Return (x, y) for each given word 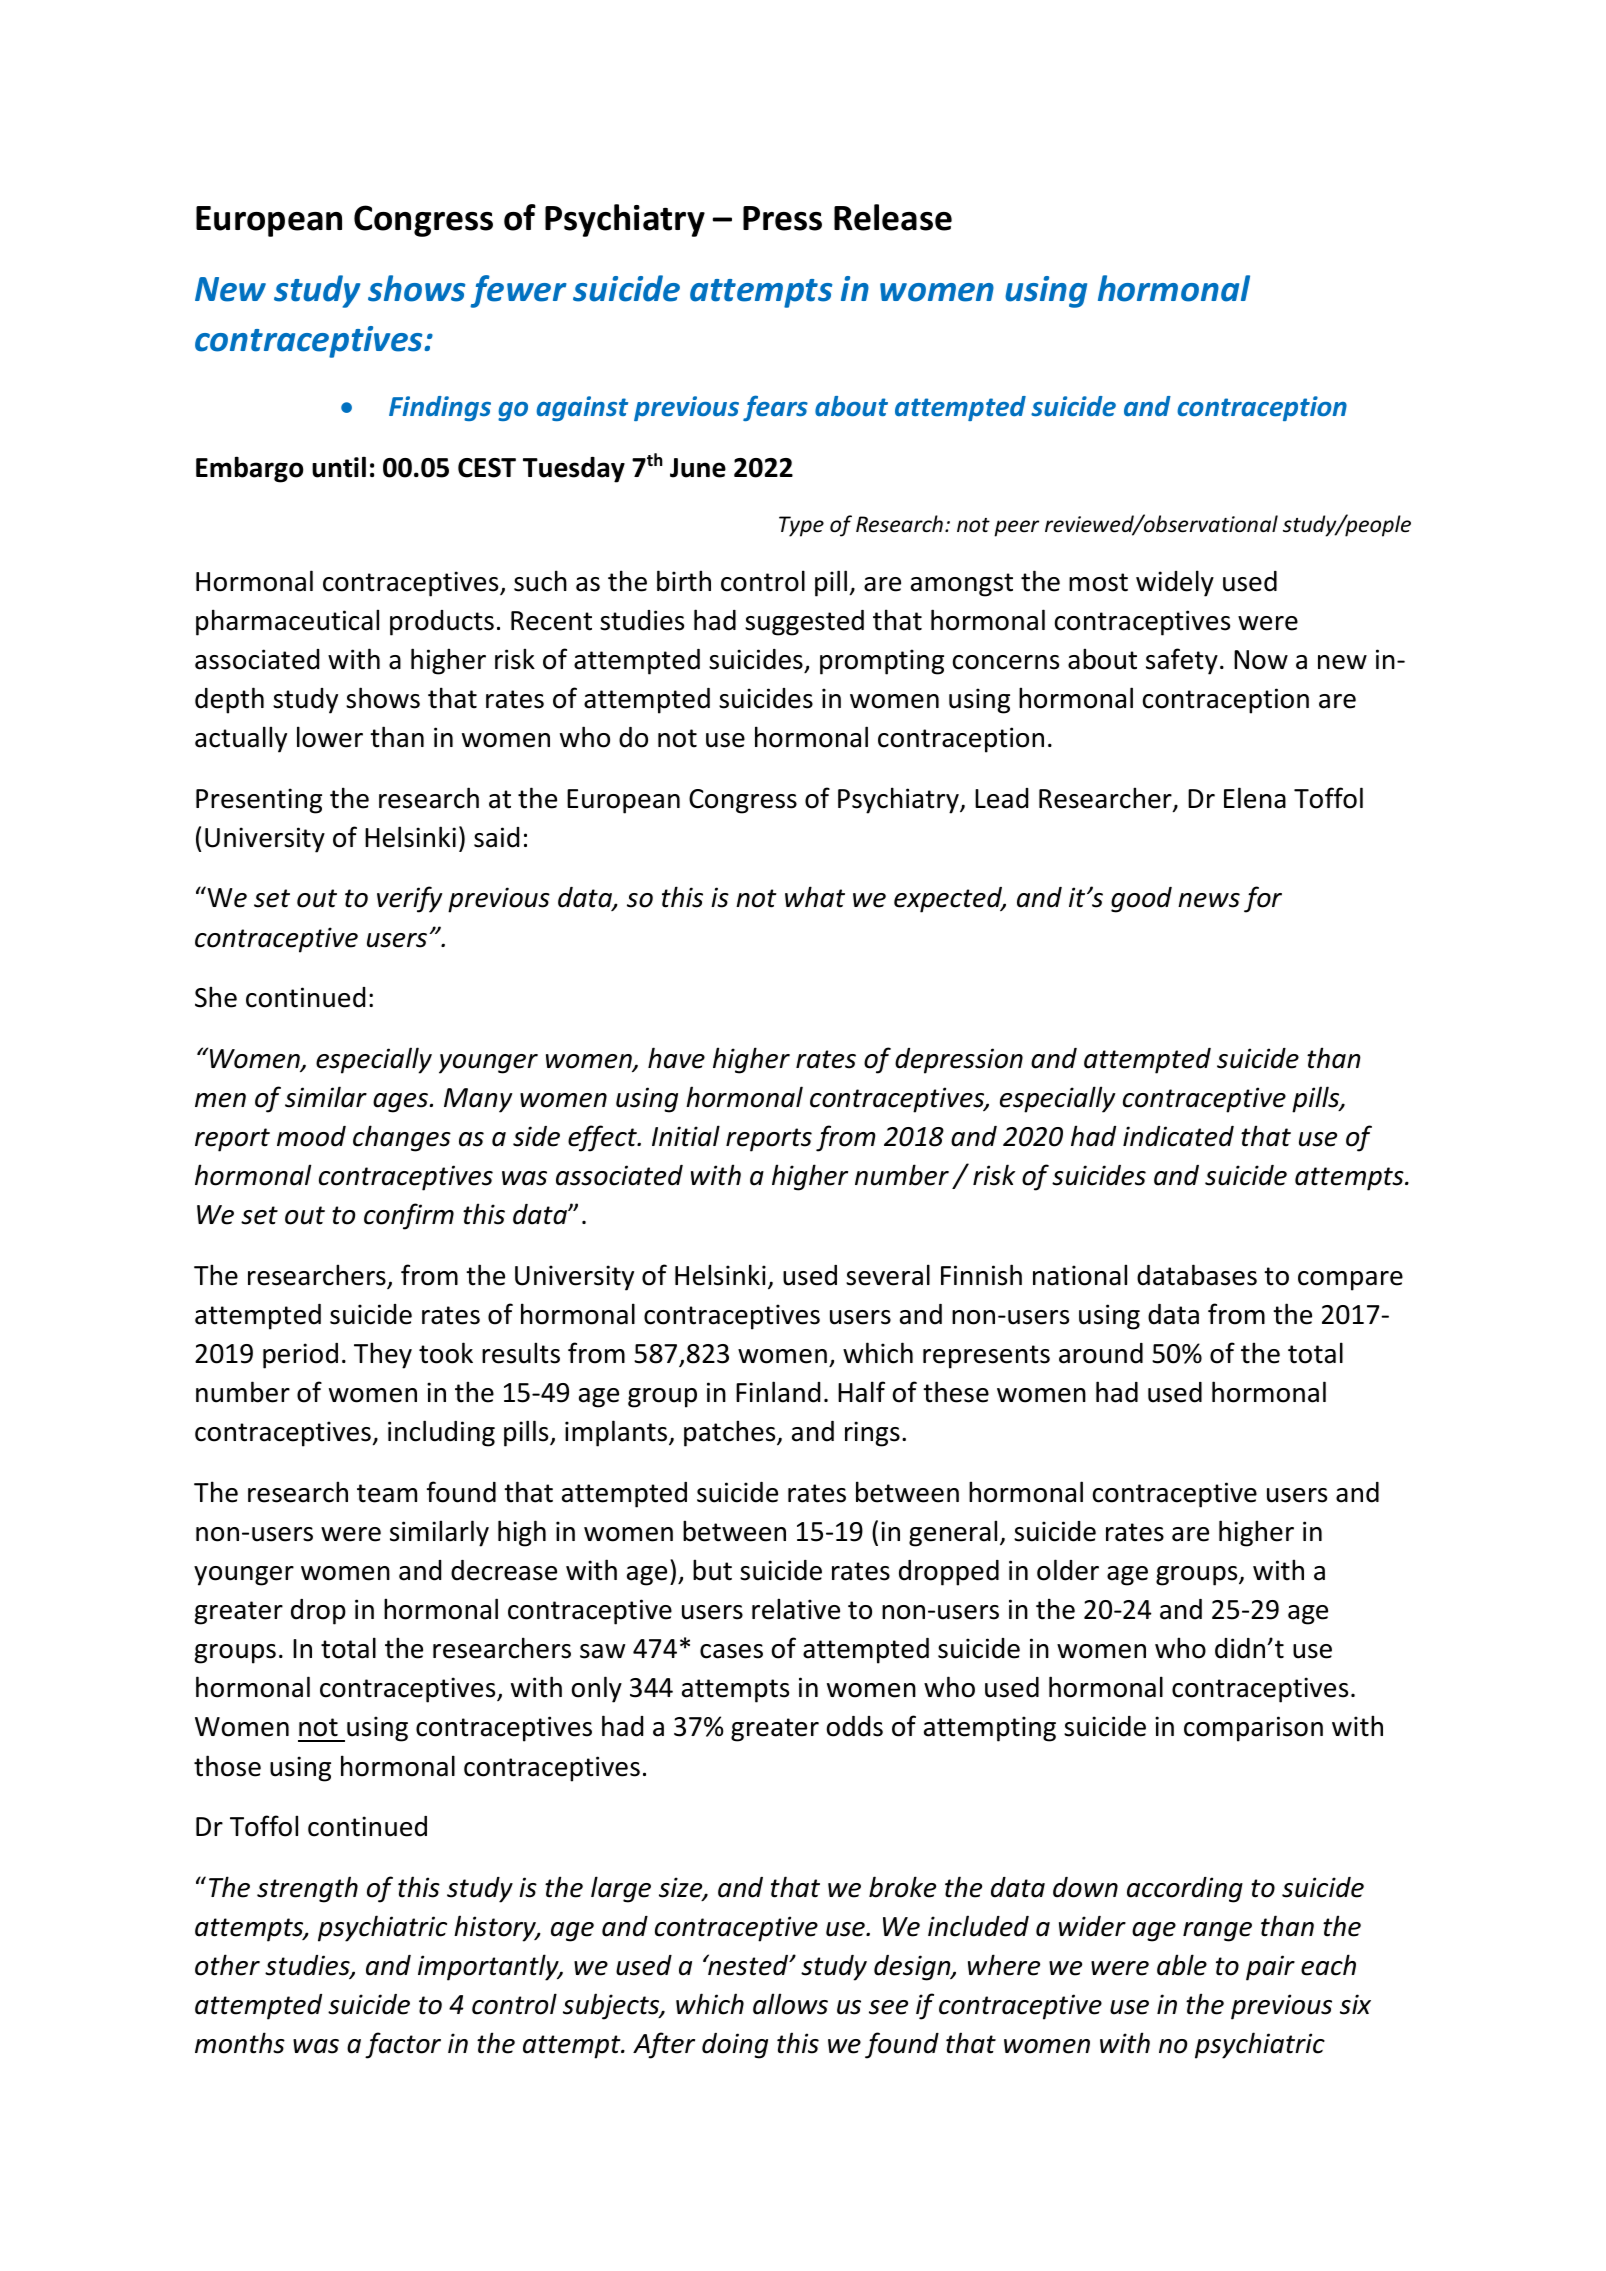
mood (311, 1136)
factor (403, 2045)
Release (893, 217)
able (1182, 1965)
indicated (1178, 1136)
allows (790, 2004)
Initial (686, 1136)
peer (1016, 528)
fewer (518, 291)
